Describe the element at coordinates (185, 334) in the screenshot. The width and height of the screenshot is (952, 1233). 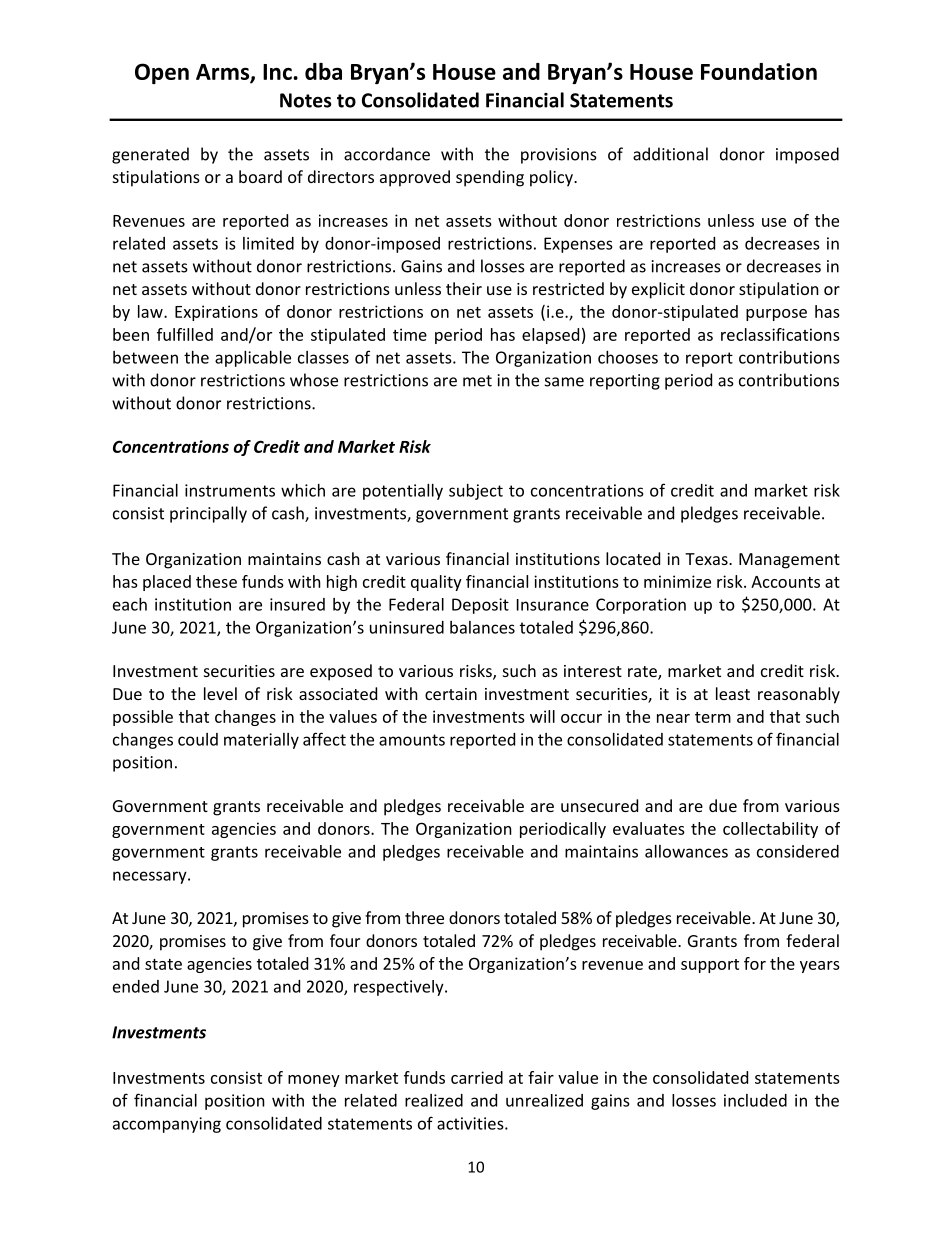
I see `fulfilled` at that location.
